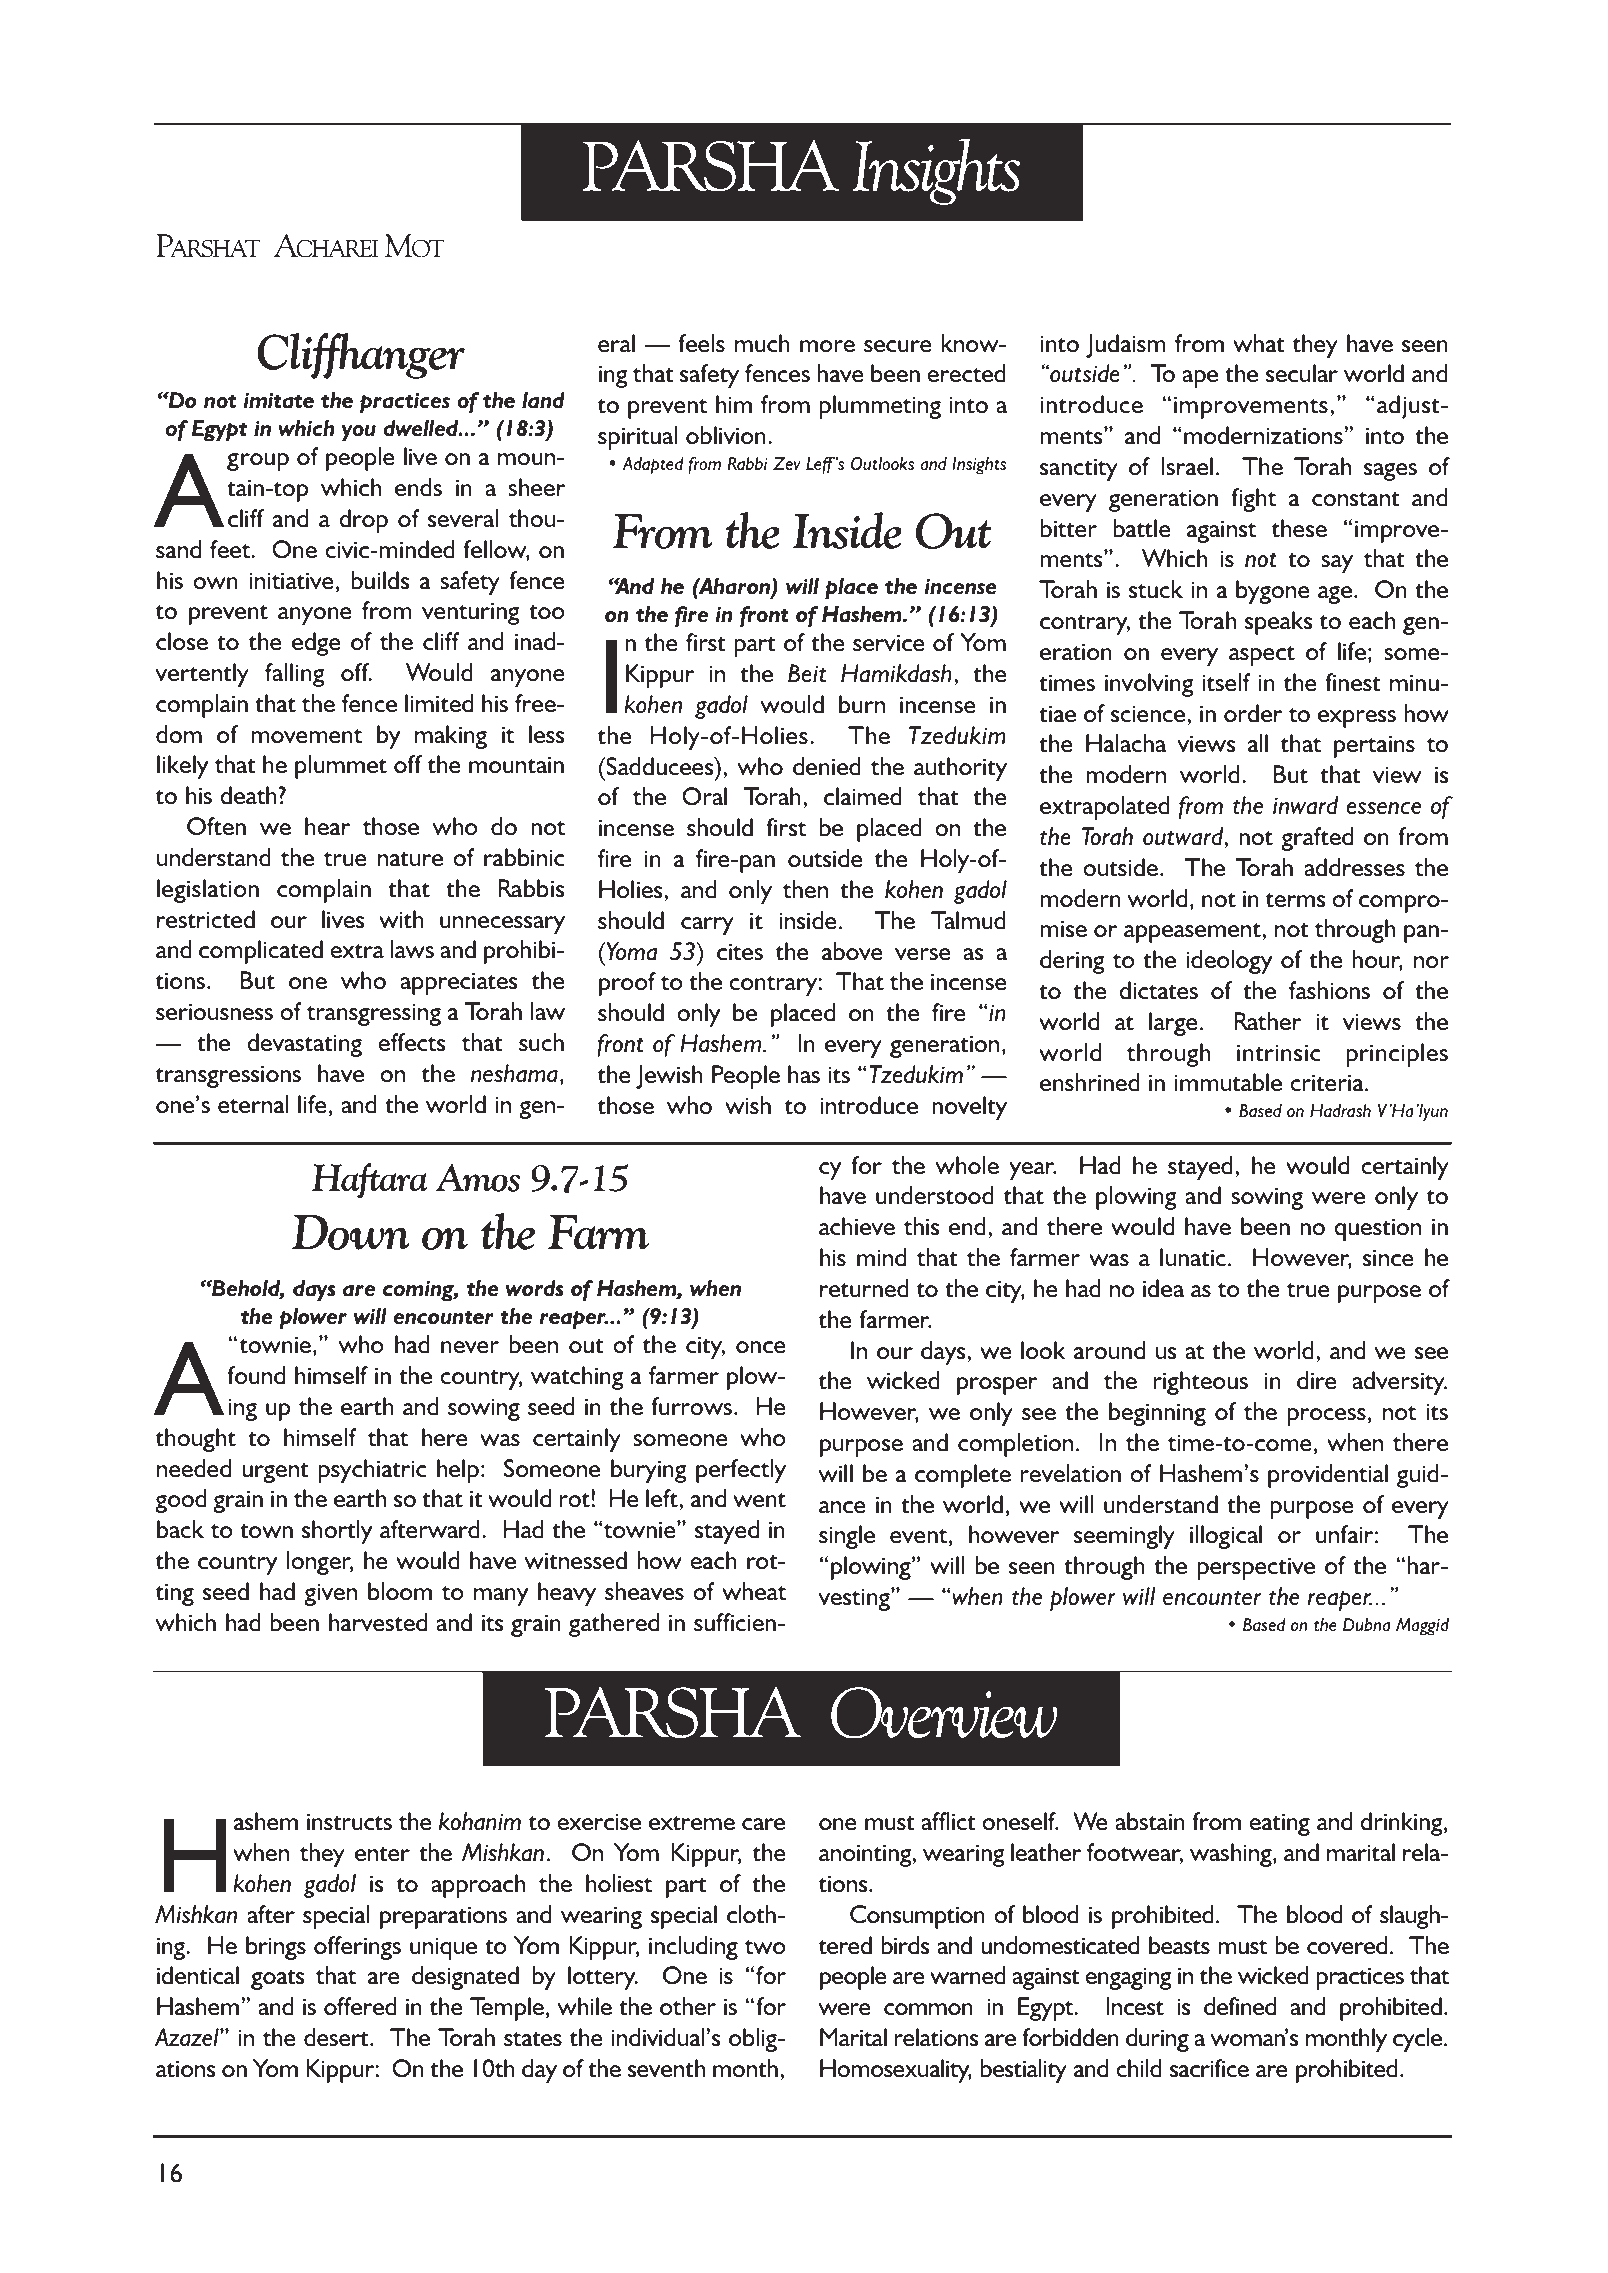 Image resolution: width=1608 pixels, height=2273 pixels. What do you see at coordinates (372, 1471) in the screenshot?
I see `psychiatric` at bounding box center [372, 1471].
